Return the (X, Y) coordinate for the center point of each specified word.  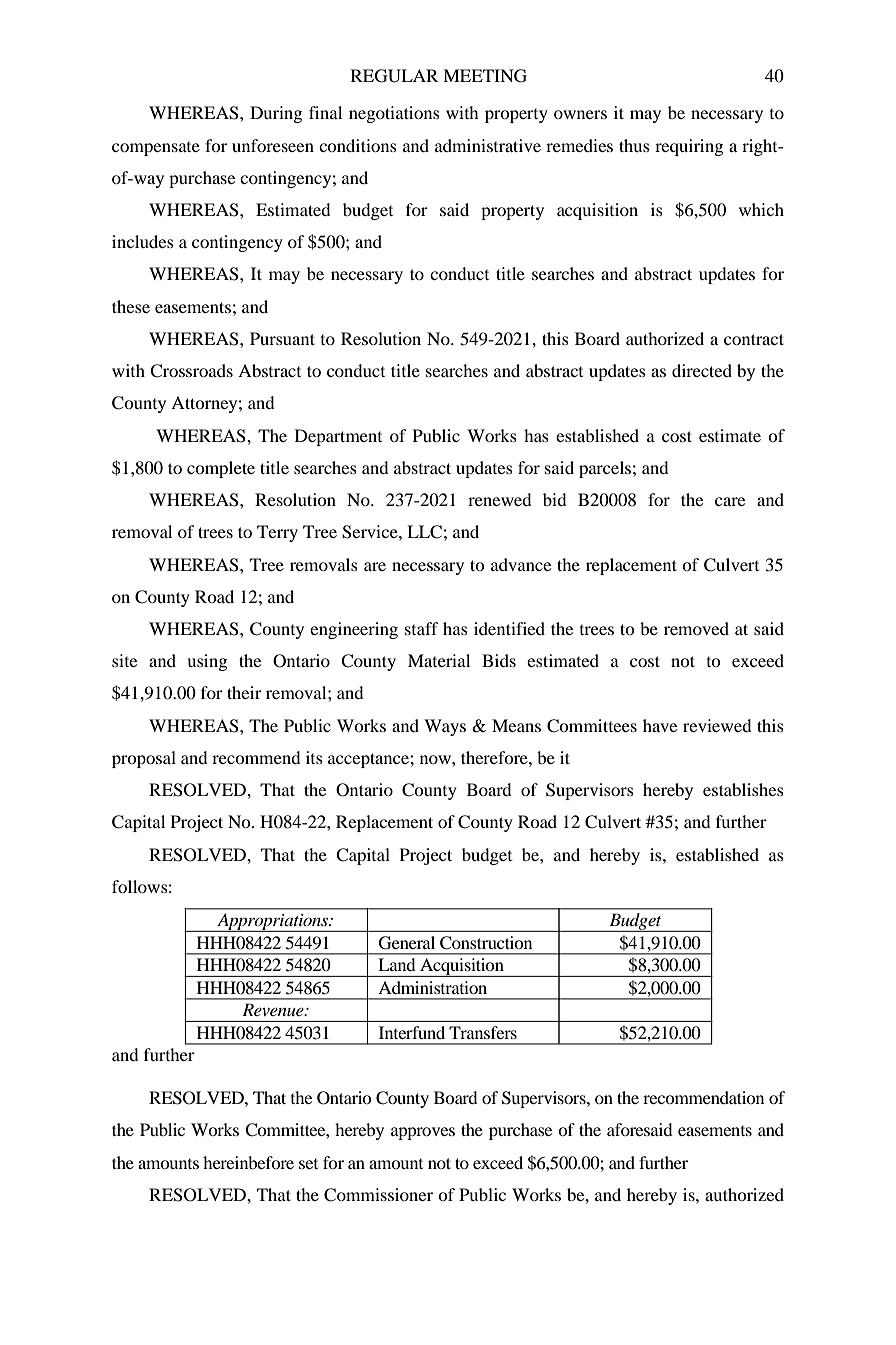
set (308, 1163)
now (436, 759)
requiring (689, 147)
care (730, 501)
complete (221, 469)
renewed (499, 499)
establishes (743, 789)
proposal (144, 759)
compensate (156, 149)
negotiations (394, 114)
